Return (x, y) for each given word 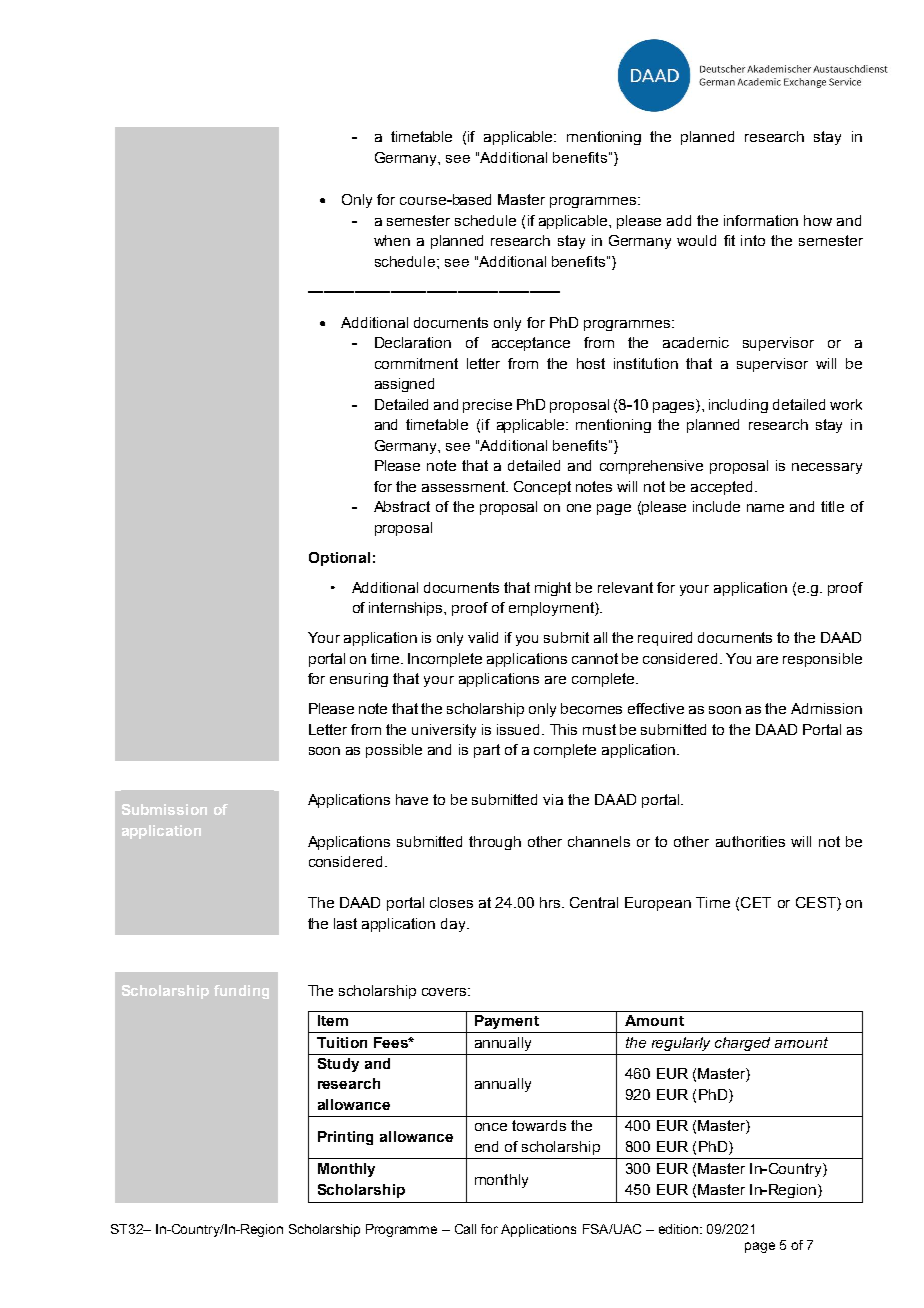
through (495, 843)
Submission (164, 809)
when (392, 240)
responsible (822, 660)
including (738, 406)
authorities (750, 841)
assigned (404, 385)
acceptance (531, 344)
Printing (345, 1138)
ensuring (359, 680)
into (753, 240)
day (454, 925)
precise (487, 406)
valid (483, 637)
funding (241, 992)
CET (756, 902)
